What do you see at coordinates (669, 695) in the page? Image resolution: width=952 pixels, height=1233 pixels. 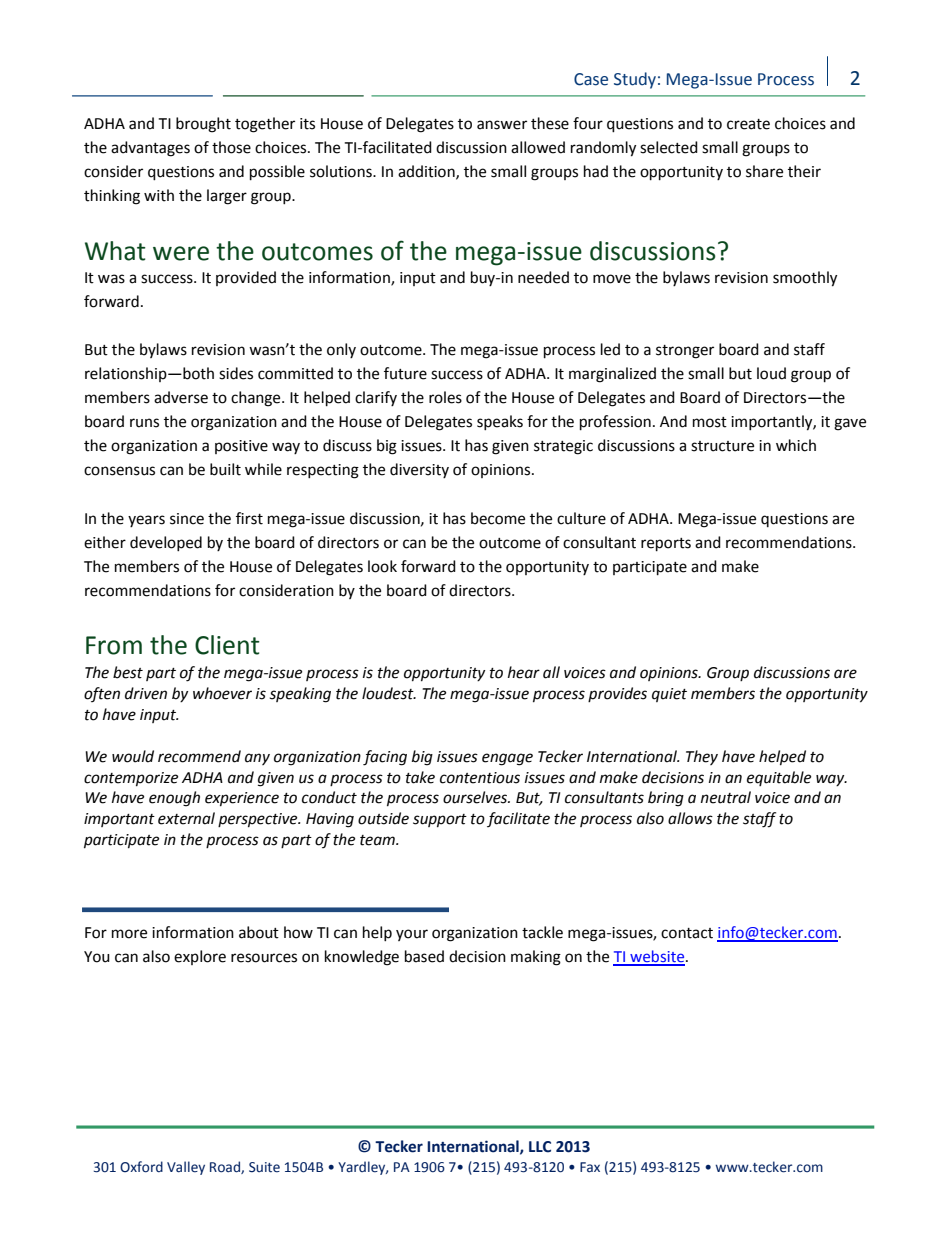 I see `quiet` at bounding box center [669, 695].
